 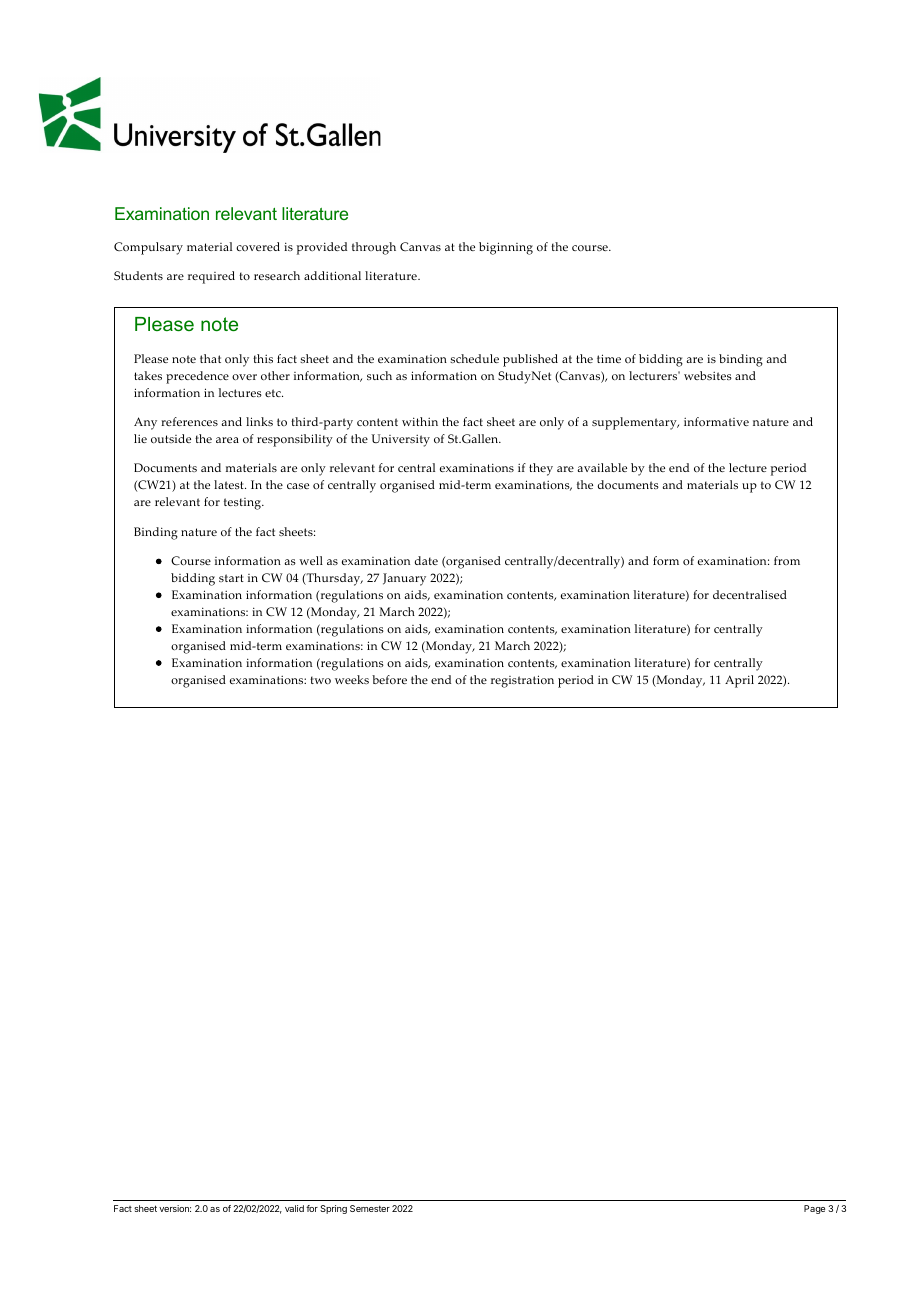 I want to click on registration, so click(x=522, y=681).
